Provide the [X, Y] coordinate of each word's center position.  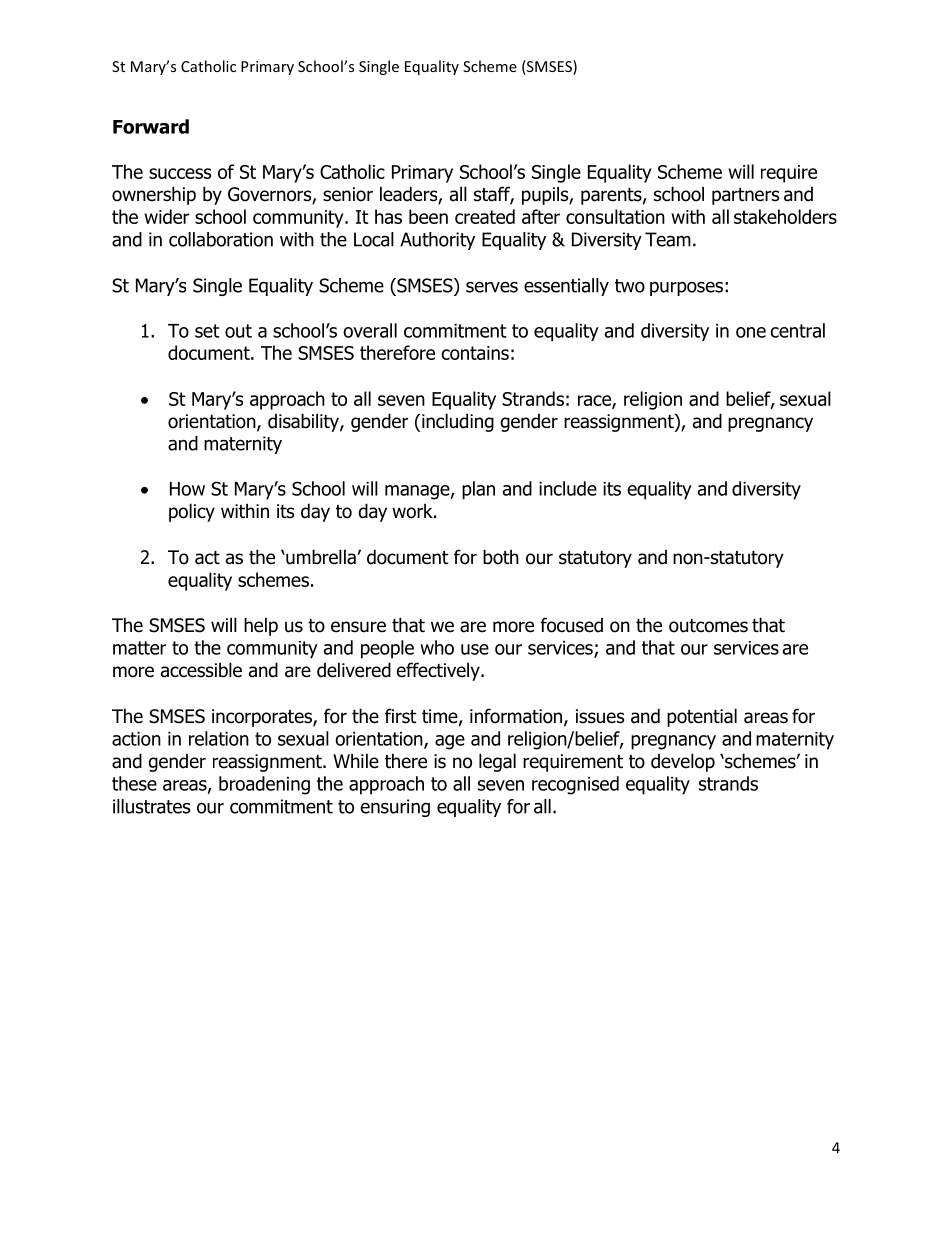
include [568, 488]
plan [478, 490]
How [187, 489]
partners [745, 196]
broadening [264, 785]
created [485, 216]
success [180, 173]
